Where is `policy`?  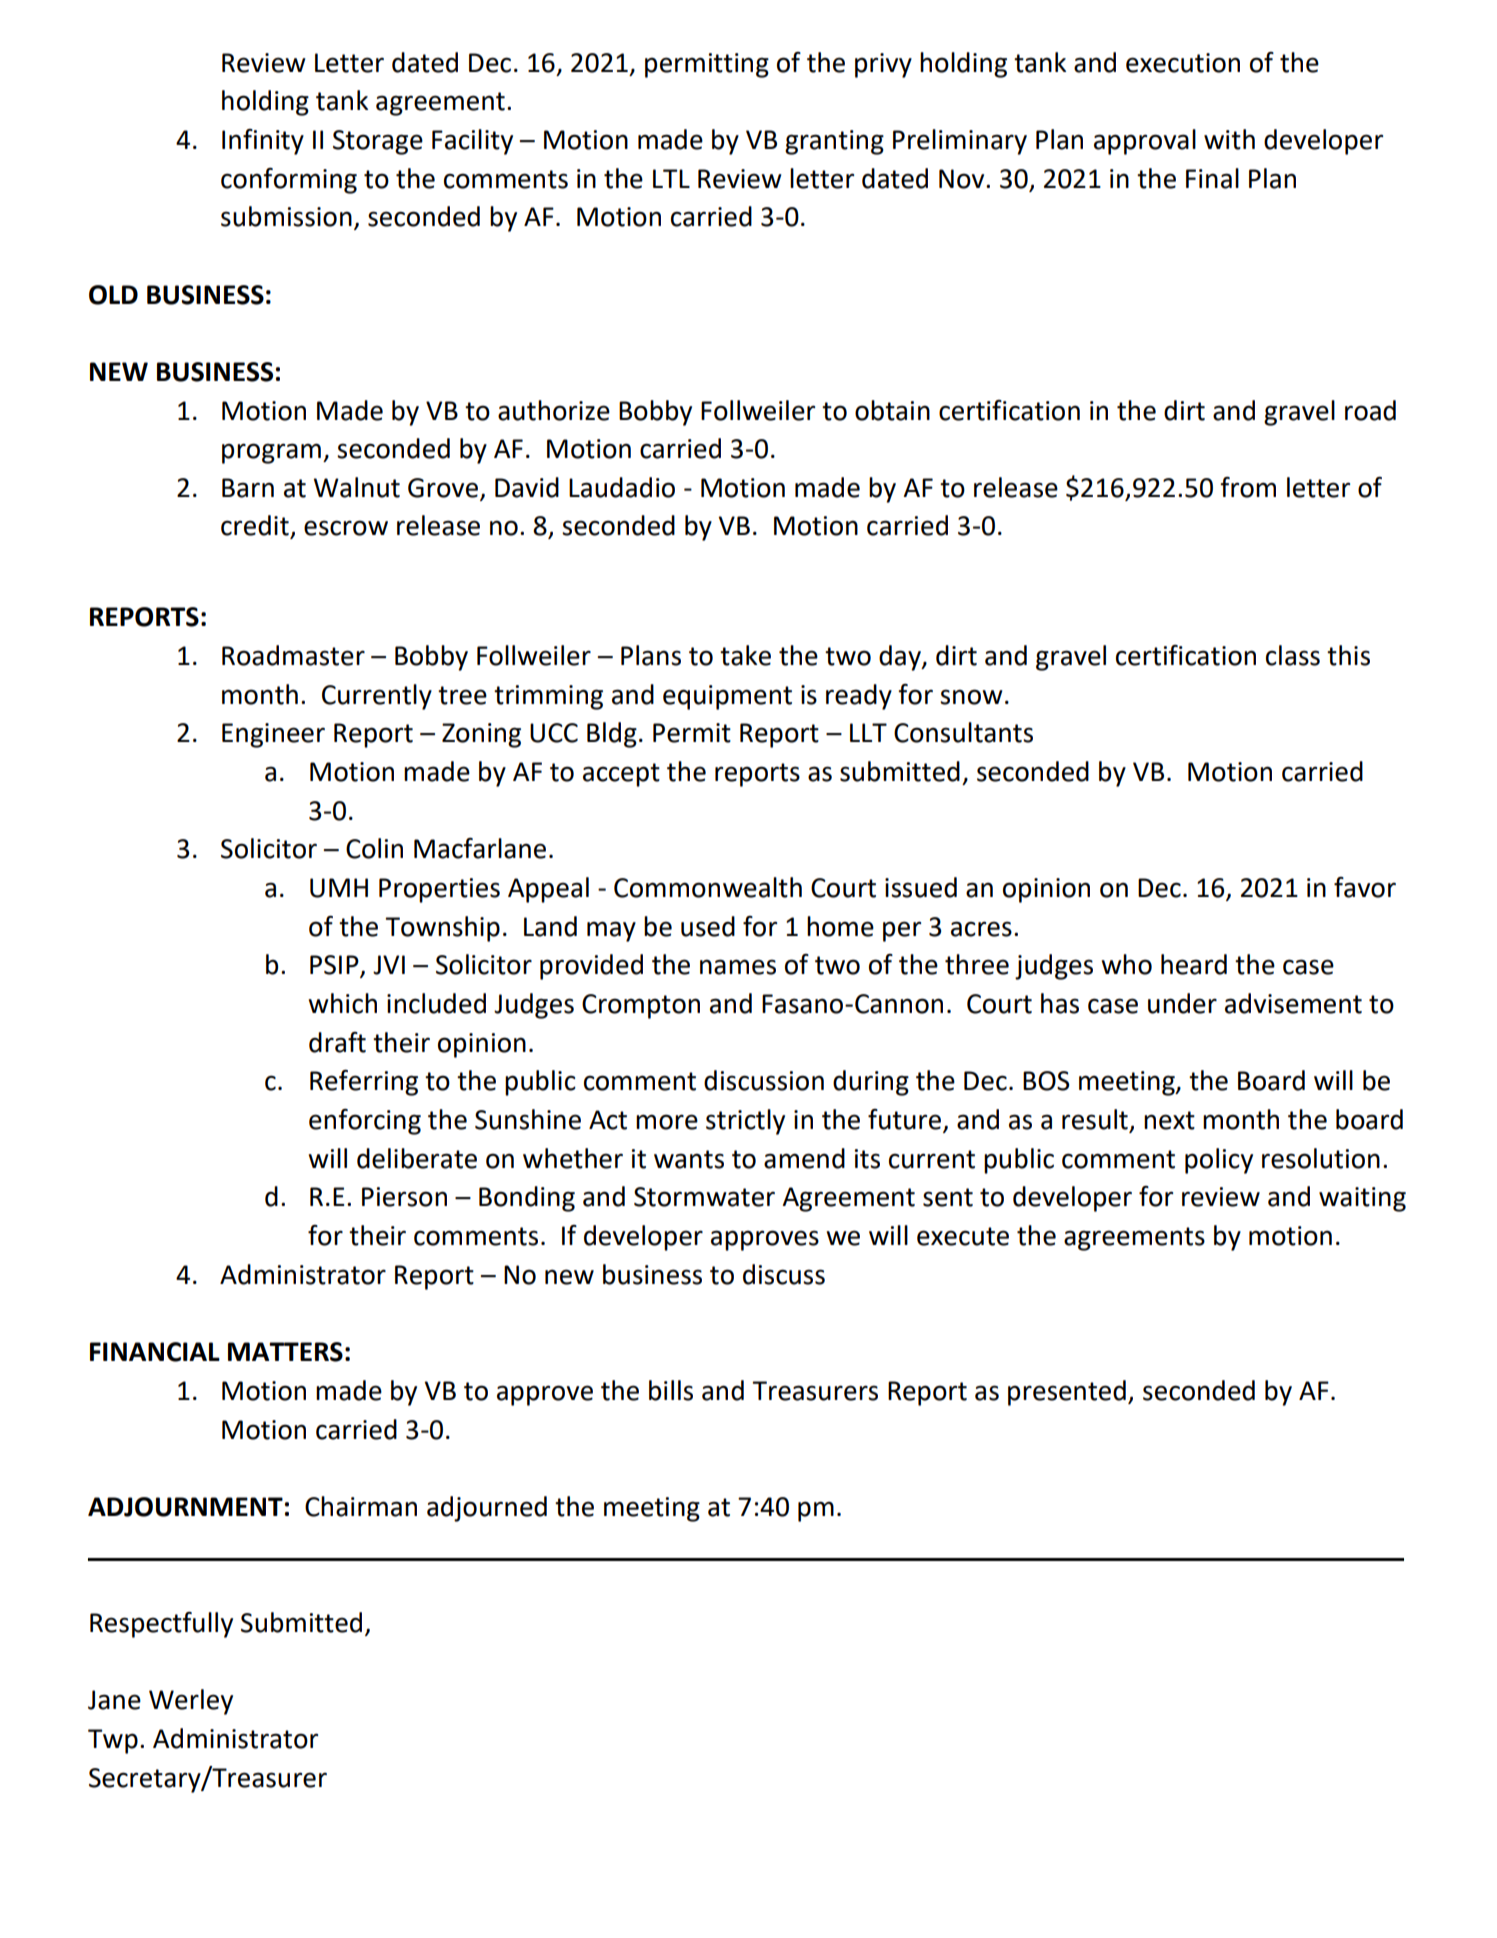 policy is located at coordinates (1219, 1161).
